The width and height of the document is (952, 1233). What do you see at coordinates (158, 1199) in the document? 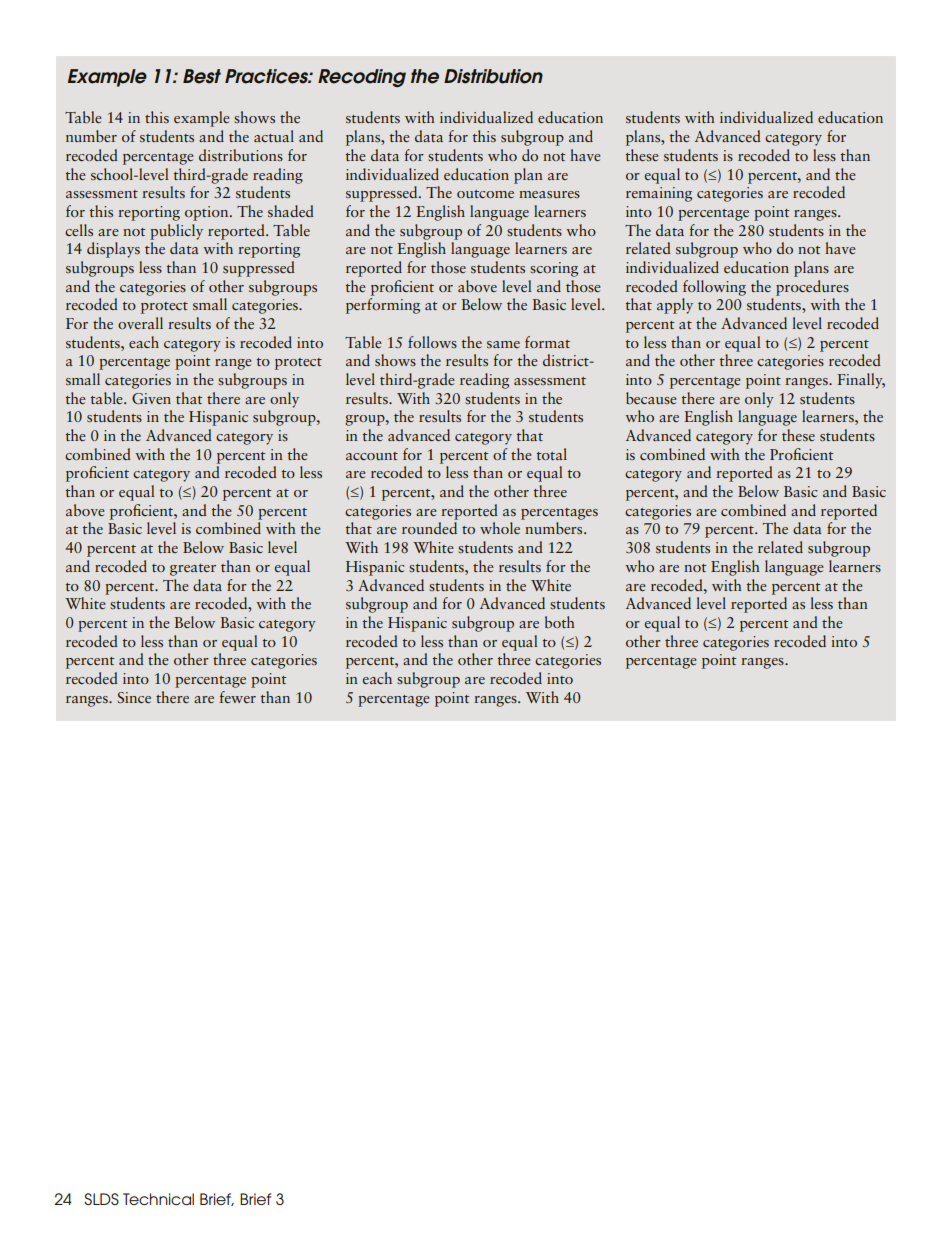
I see `Technical` at bounding box center [158, 1199].
